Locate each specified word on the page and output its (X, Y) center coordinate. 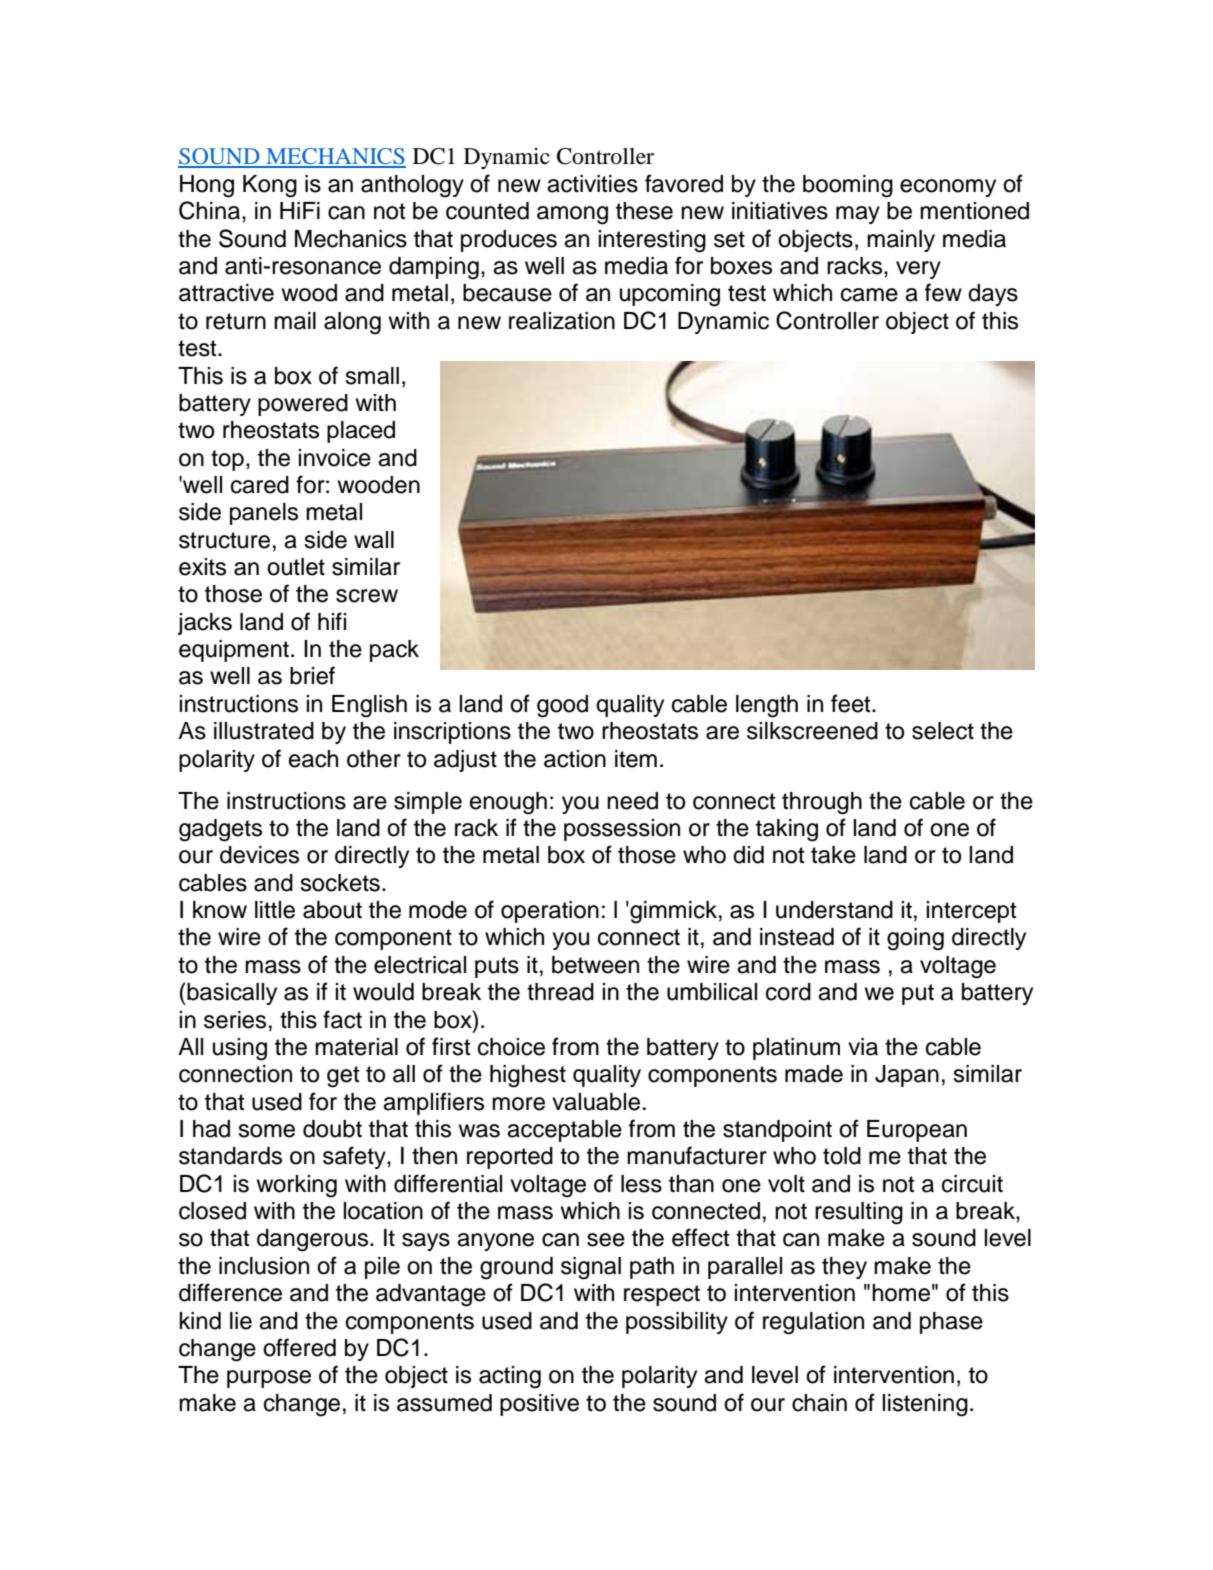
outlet (296, 567)
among (572, 215)
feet (852, 703)
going (915, 939)
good (562, 706)
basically (231, 994)
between (595, 965)
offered (299, 1347)
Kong (270, 186)
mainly (901, 241)
